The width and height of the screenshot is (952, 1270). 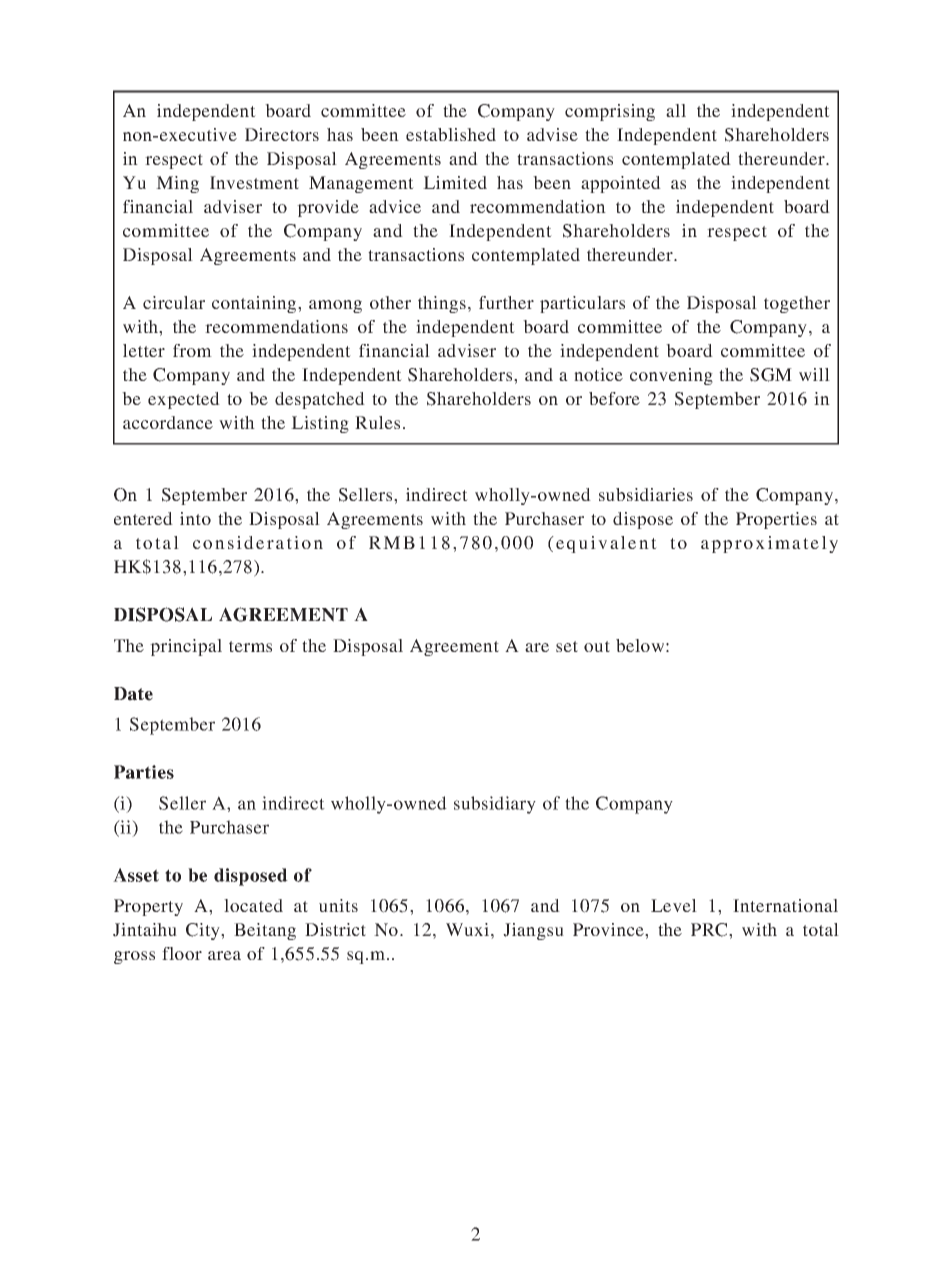 I want to click on established, so click(x=451, y=134).
